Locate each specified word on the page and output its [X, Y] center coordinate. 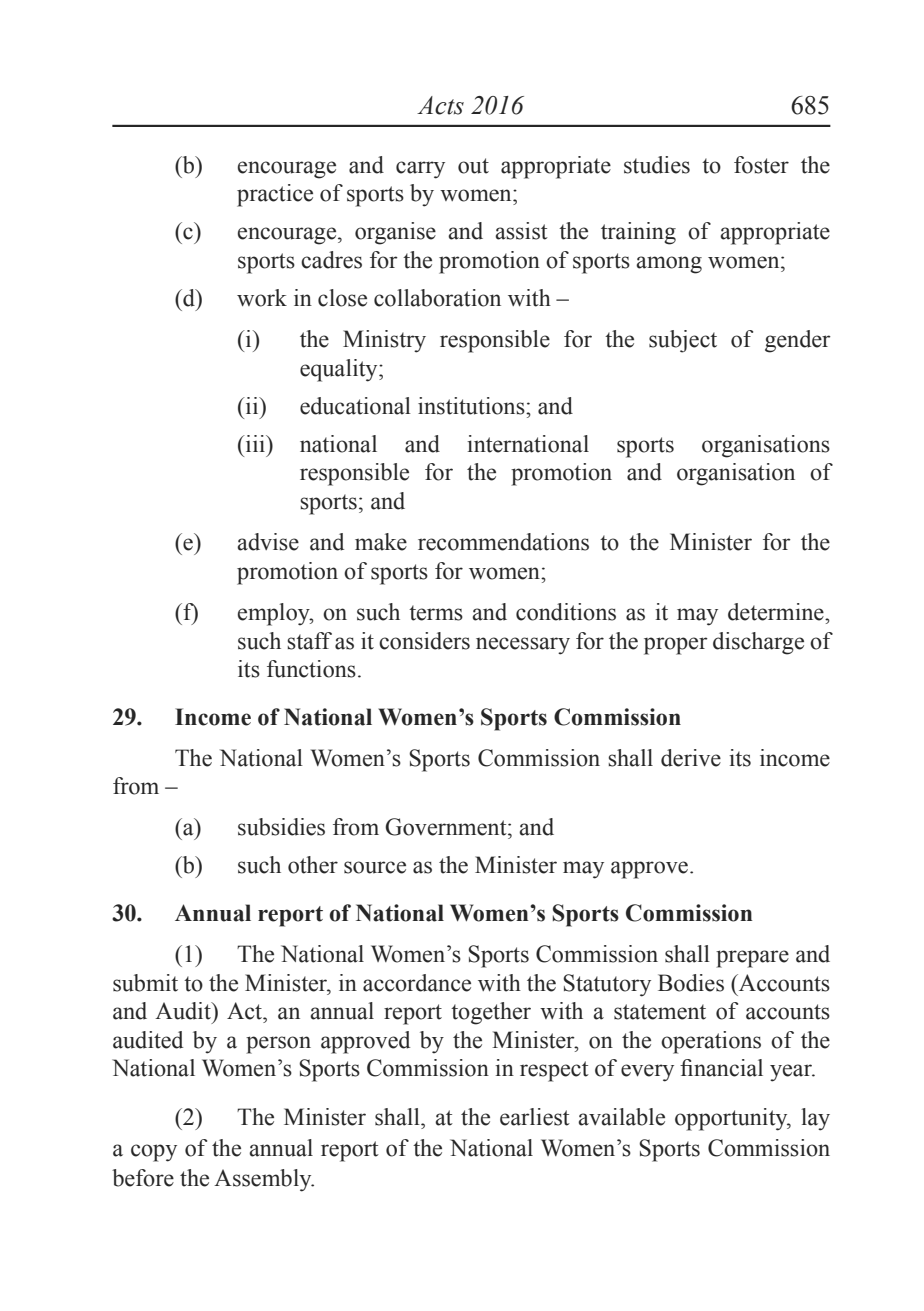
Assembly [264, 1180]
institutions [472, 406]
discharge [758, 643]
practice [275, 195]
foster [761, 165]
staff [309, 641]
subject [683, 341]
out [473, 166]
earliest [535, 1117]
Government [447, 827]
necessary [523, 646]
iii [255, 443]
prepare [752, 959]
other [313, 865]
